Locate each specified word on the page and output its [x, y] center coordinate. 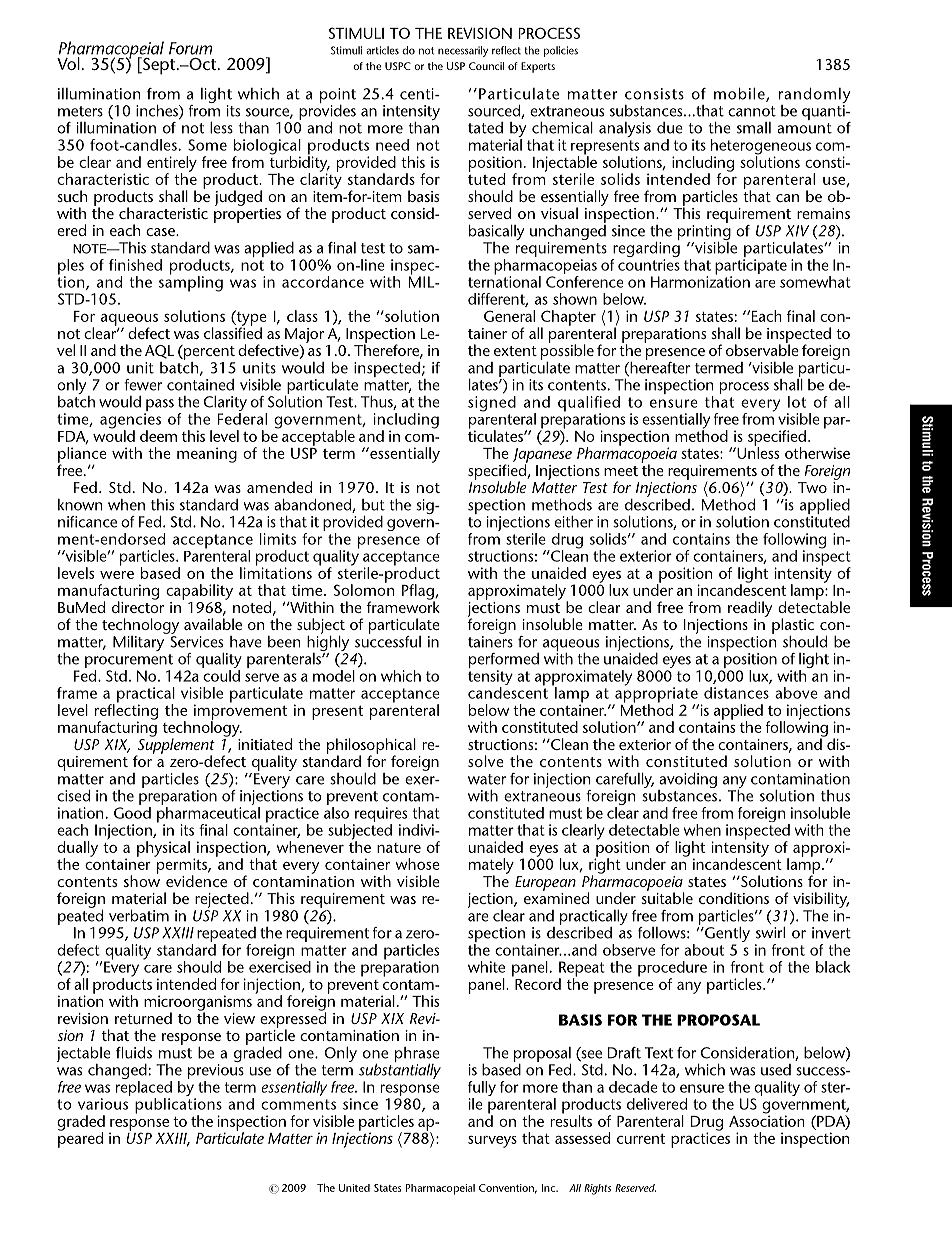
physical [163, 849]
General [509, 316]
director [138, 606]
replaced [144, 1090]
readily [750, 609]
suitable [667, 897]
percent [208, 352]
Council [486, 66]
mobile [740, 95]
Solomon [364, 589]
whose [417, 864]
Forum [190, 48]
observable [762, 349]
